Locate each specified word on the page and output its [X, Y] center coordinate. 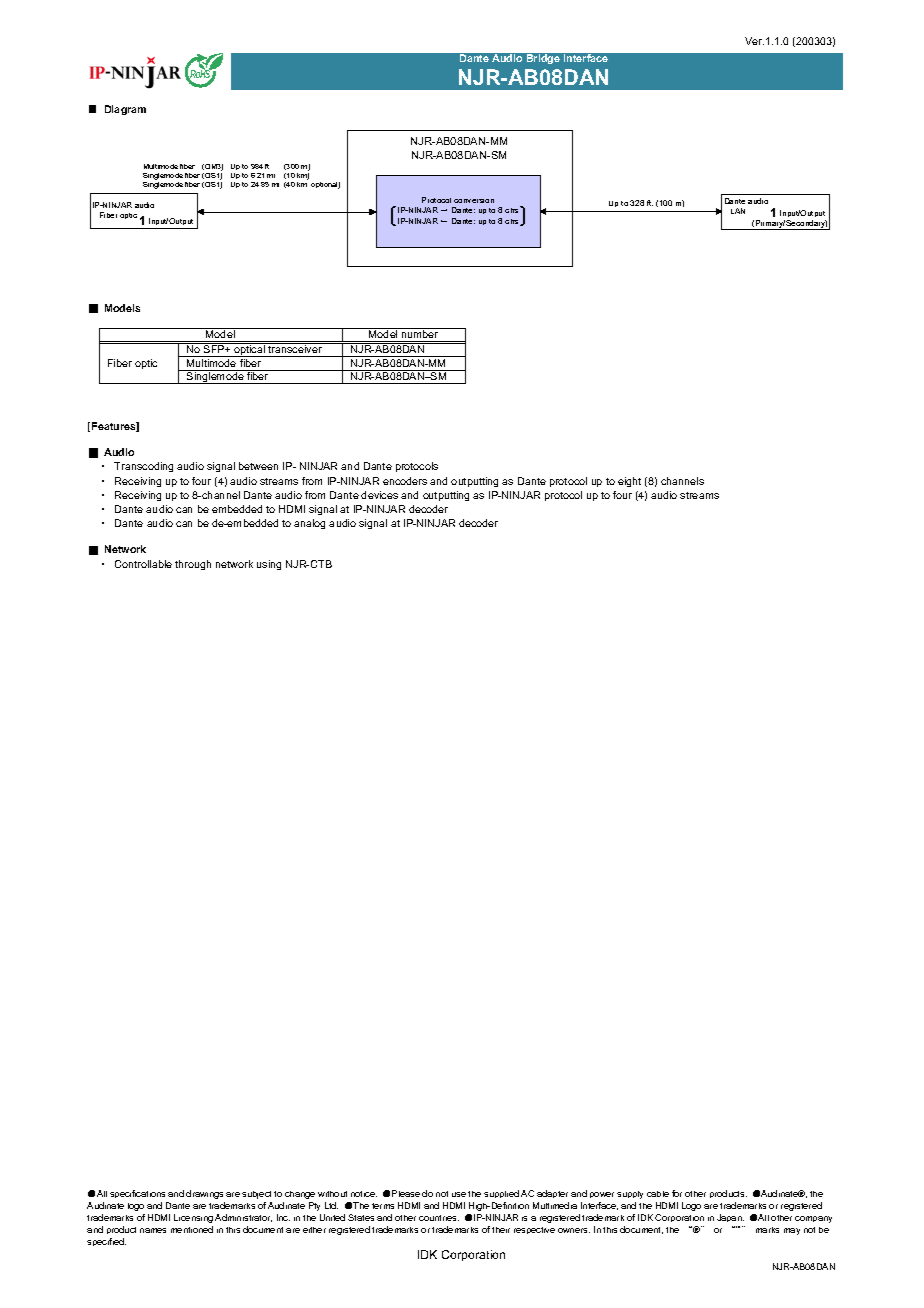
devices [379, 495]
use [459, 1194]
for [677, 1193]
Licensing [193, 1218]
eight [629, 482]
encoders [405, 481]
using [269, 565]
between [258, 466]
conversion [474, 201]
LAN [738, 211]
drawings [204, 1194]
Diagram [125, 110]
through [193, 565]
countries [439, 1218]
